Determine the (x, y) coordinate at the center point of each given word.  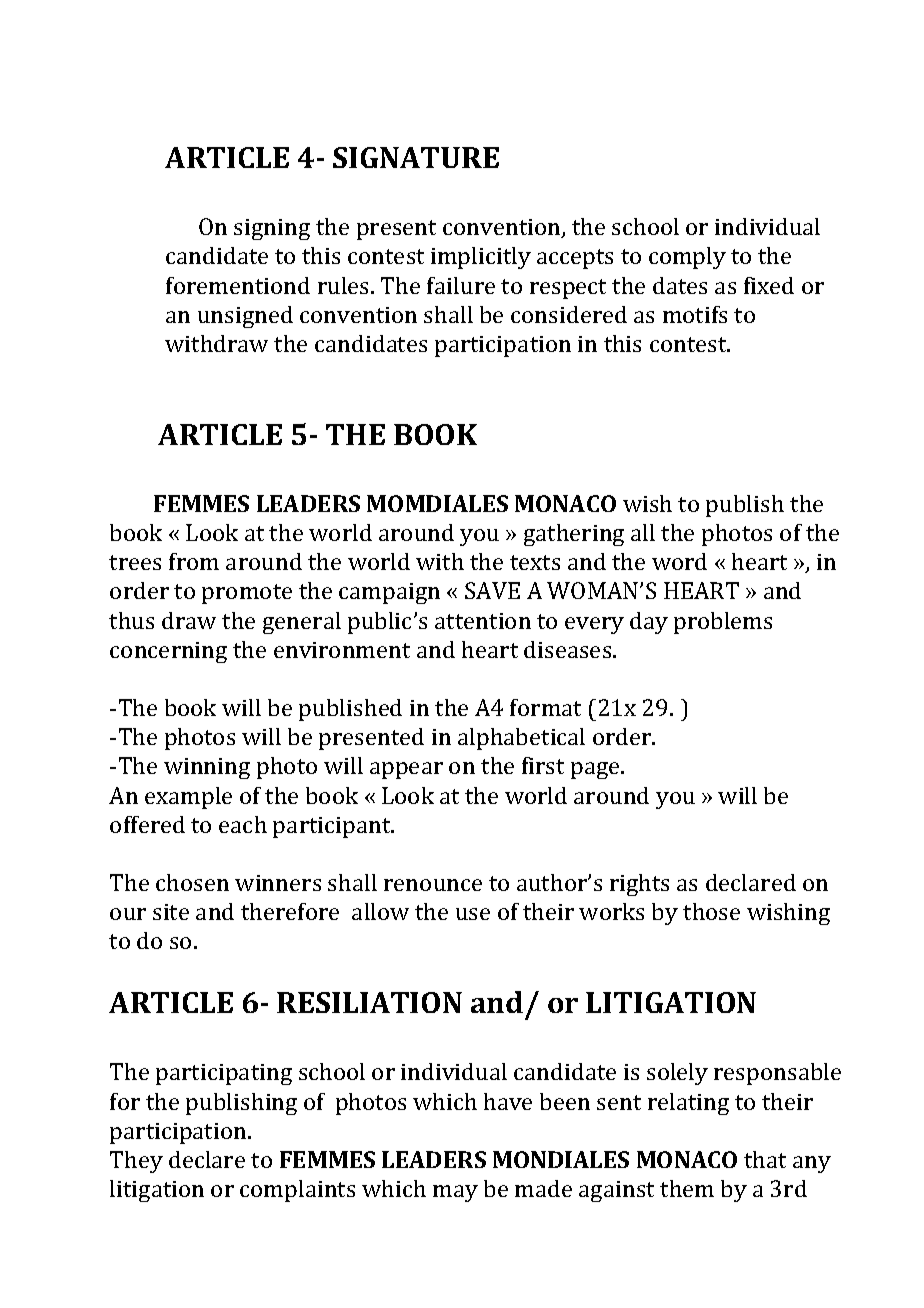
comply (687, 258)
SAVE (492, 590)
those (711, 911)
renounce (433, 885)
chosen (192, 882)
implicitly (481, 258)
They (136, 1162)
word (679, 561)
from (194, 561)
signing (272, 229)
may (455, 1193)
